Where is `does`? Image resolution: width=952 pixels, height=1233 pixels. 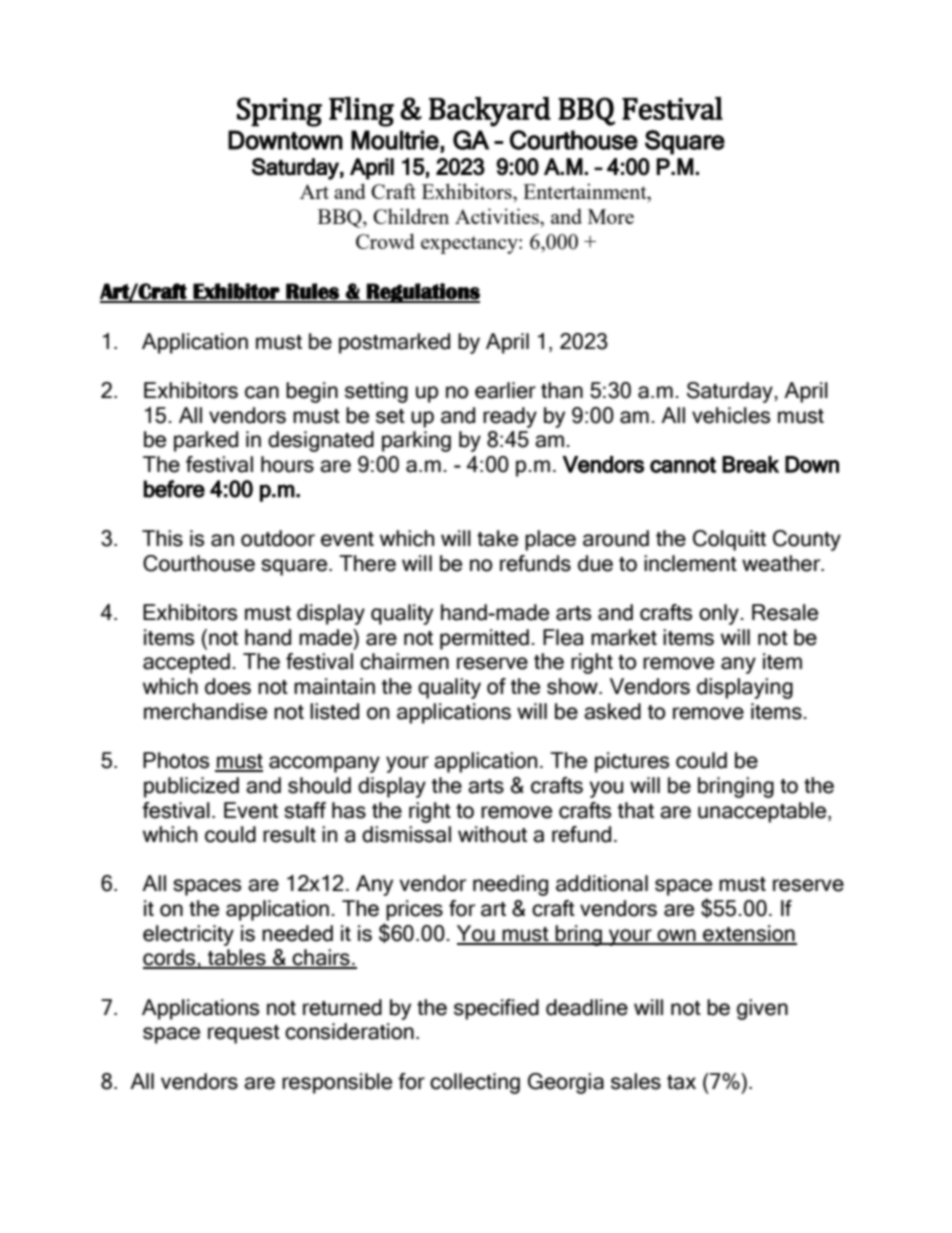
does is located at coordinates (228, 686).
